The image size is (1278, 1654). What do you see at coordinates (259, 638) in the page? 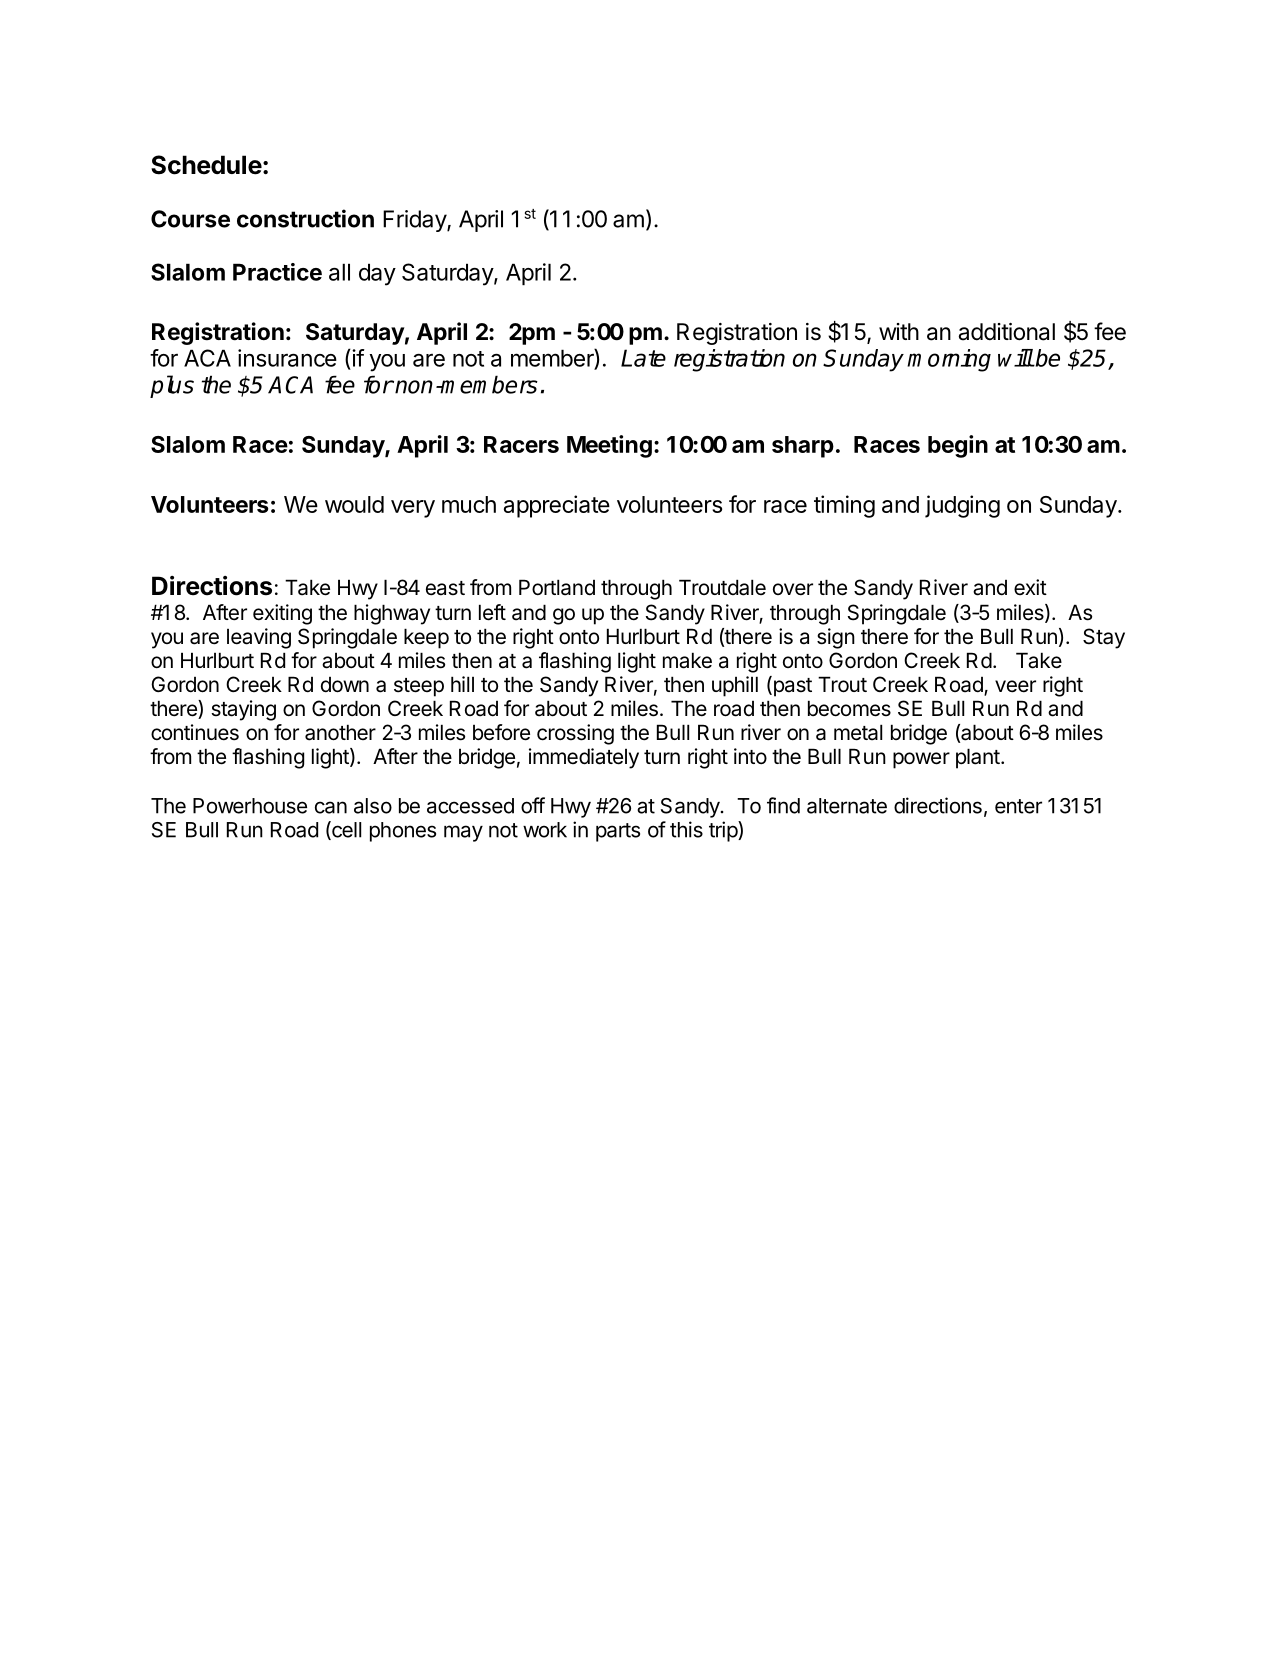
I see `leaving` at bounding box center [259, 638].
